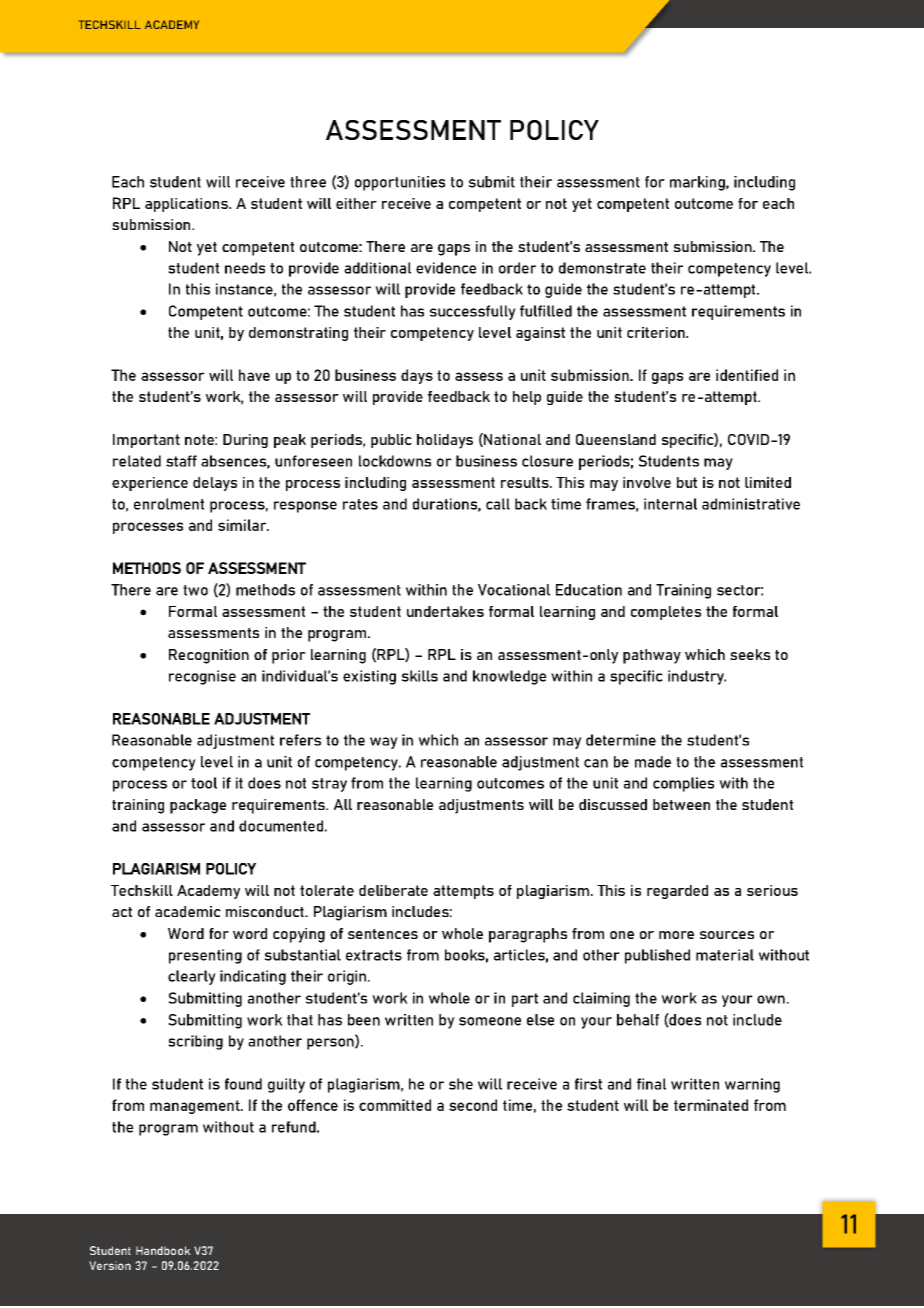 The image size is (924, 1308). What do you see at coordinates (202, 677) in the screenshot?
I see `recognise` at bounding box center [202, 677].
